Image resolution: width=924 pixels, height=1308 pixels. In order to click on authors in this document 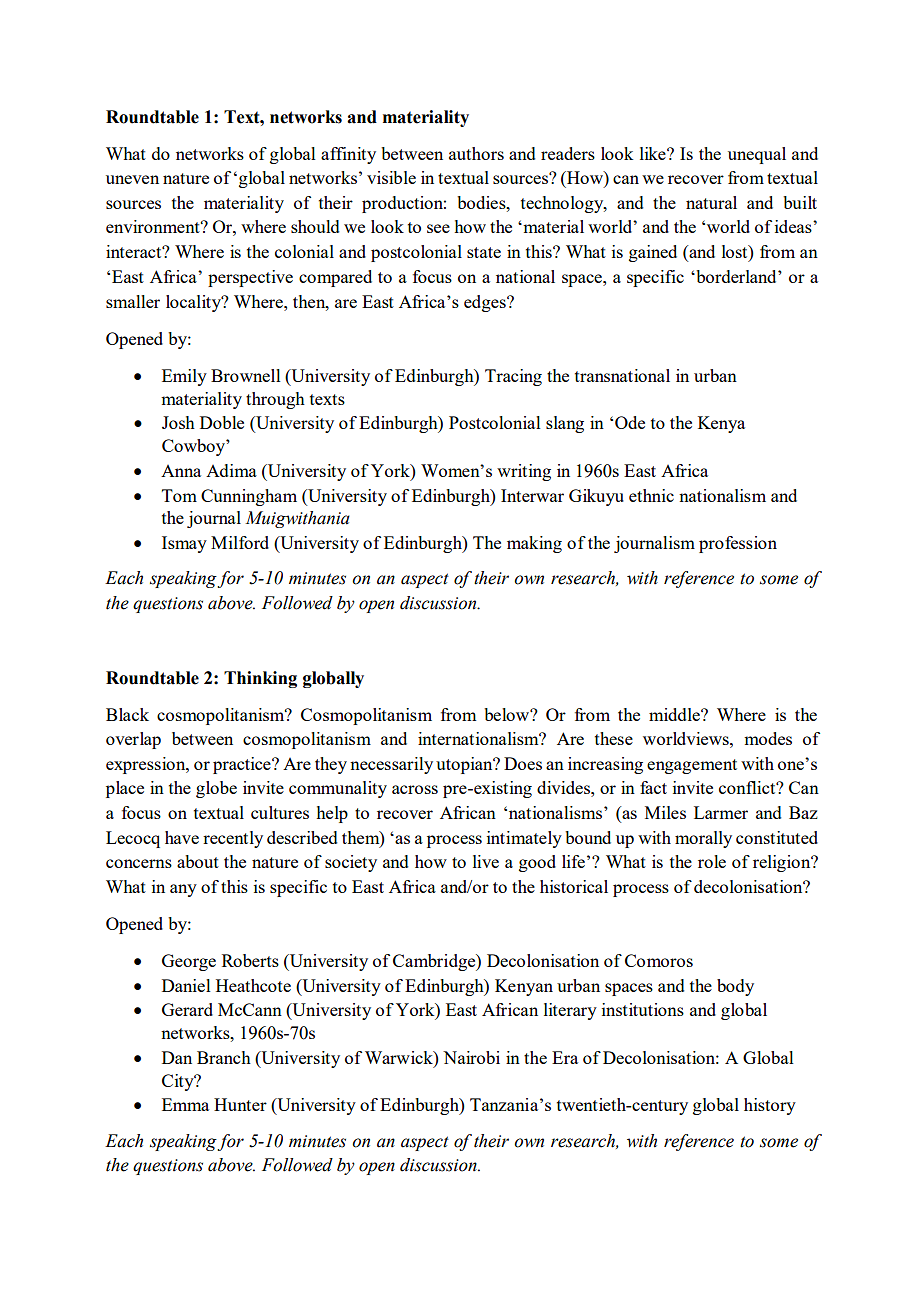, I will do `click(476, 153)`.
